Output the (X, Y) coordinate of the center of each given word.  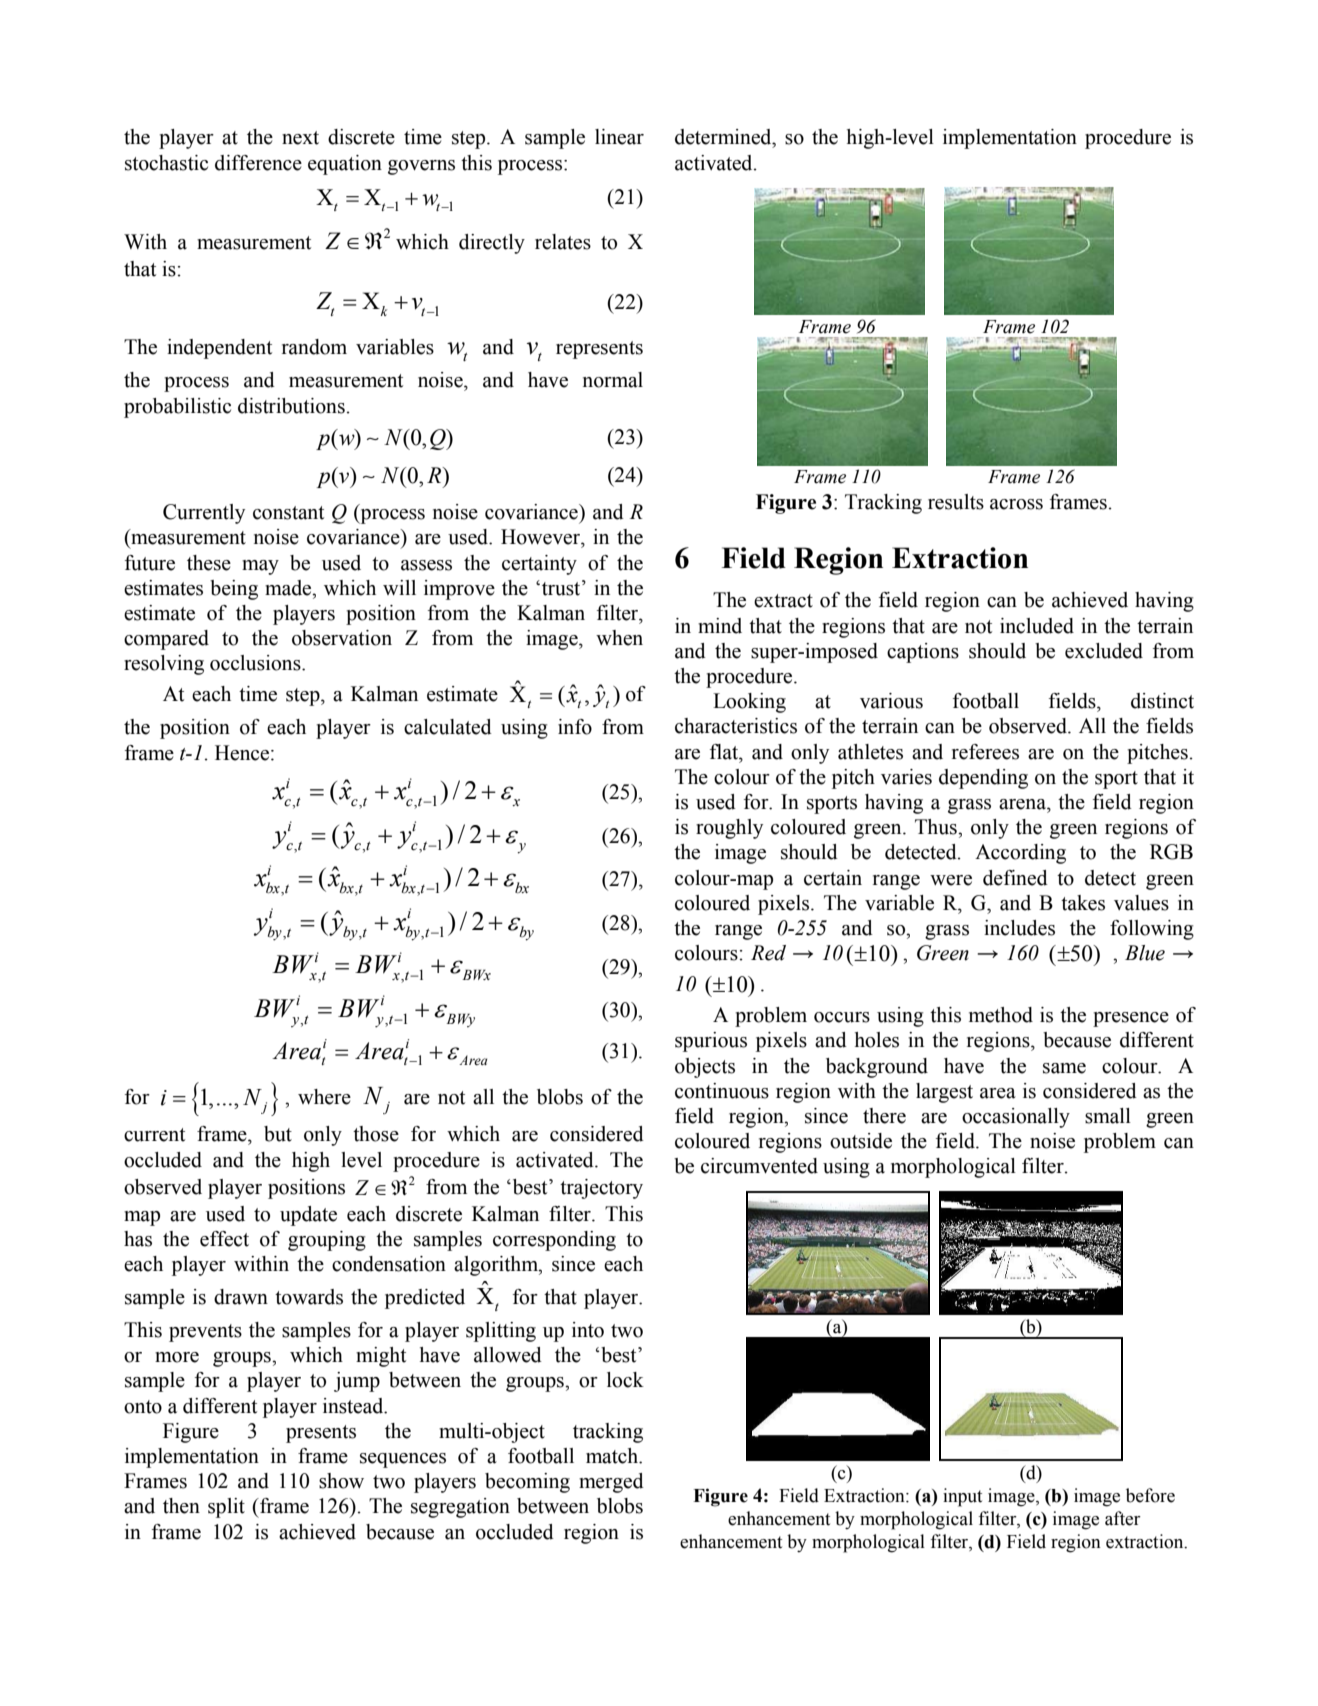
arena (1023, 804)
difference (258, 163)
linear (619, 137)
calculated (448, 727)
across (1016, 504)
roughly (729, 829)
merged (611, 1483)
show (341, 1481)
